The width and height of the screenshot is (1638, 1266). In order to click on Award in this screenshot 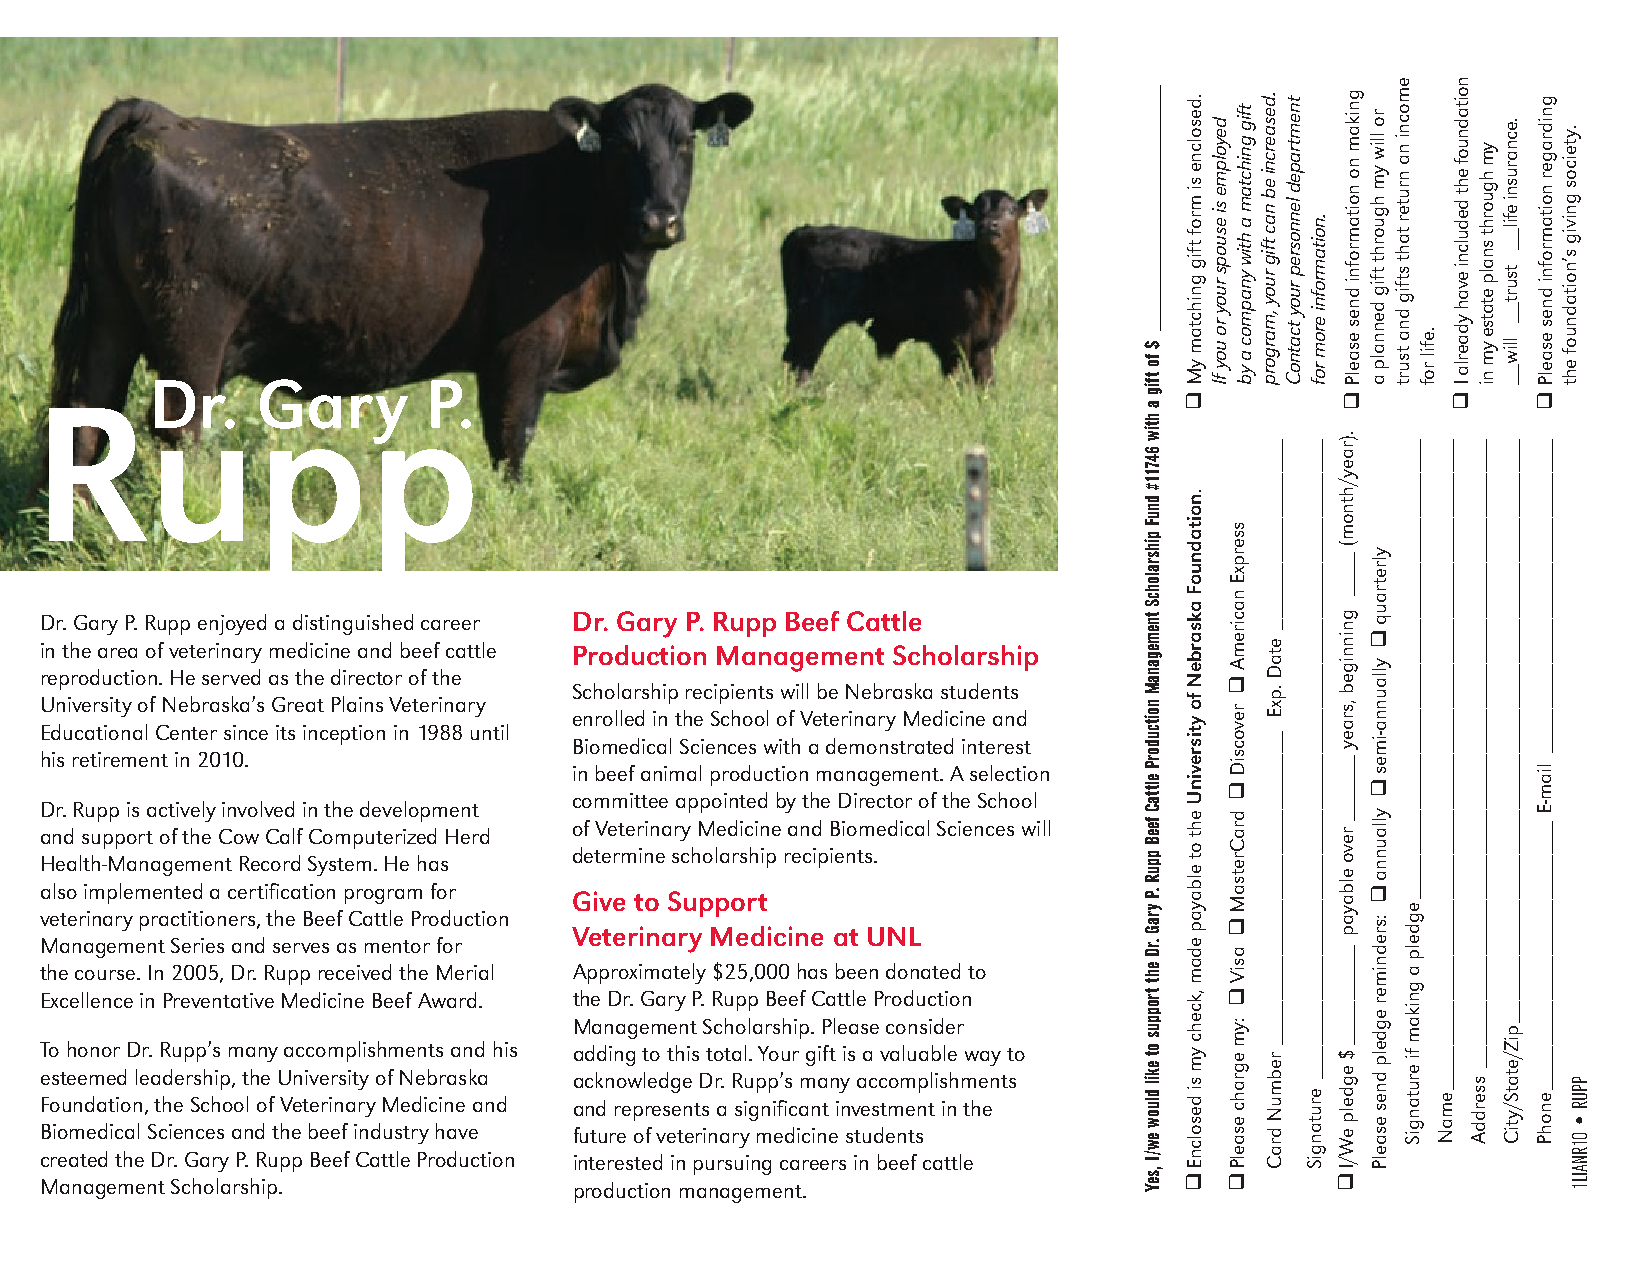, I will do `click(447, 1000)`.
